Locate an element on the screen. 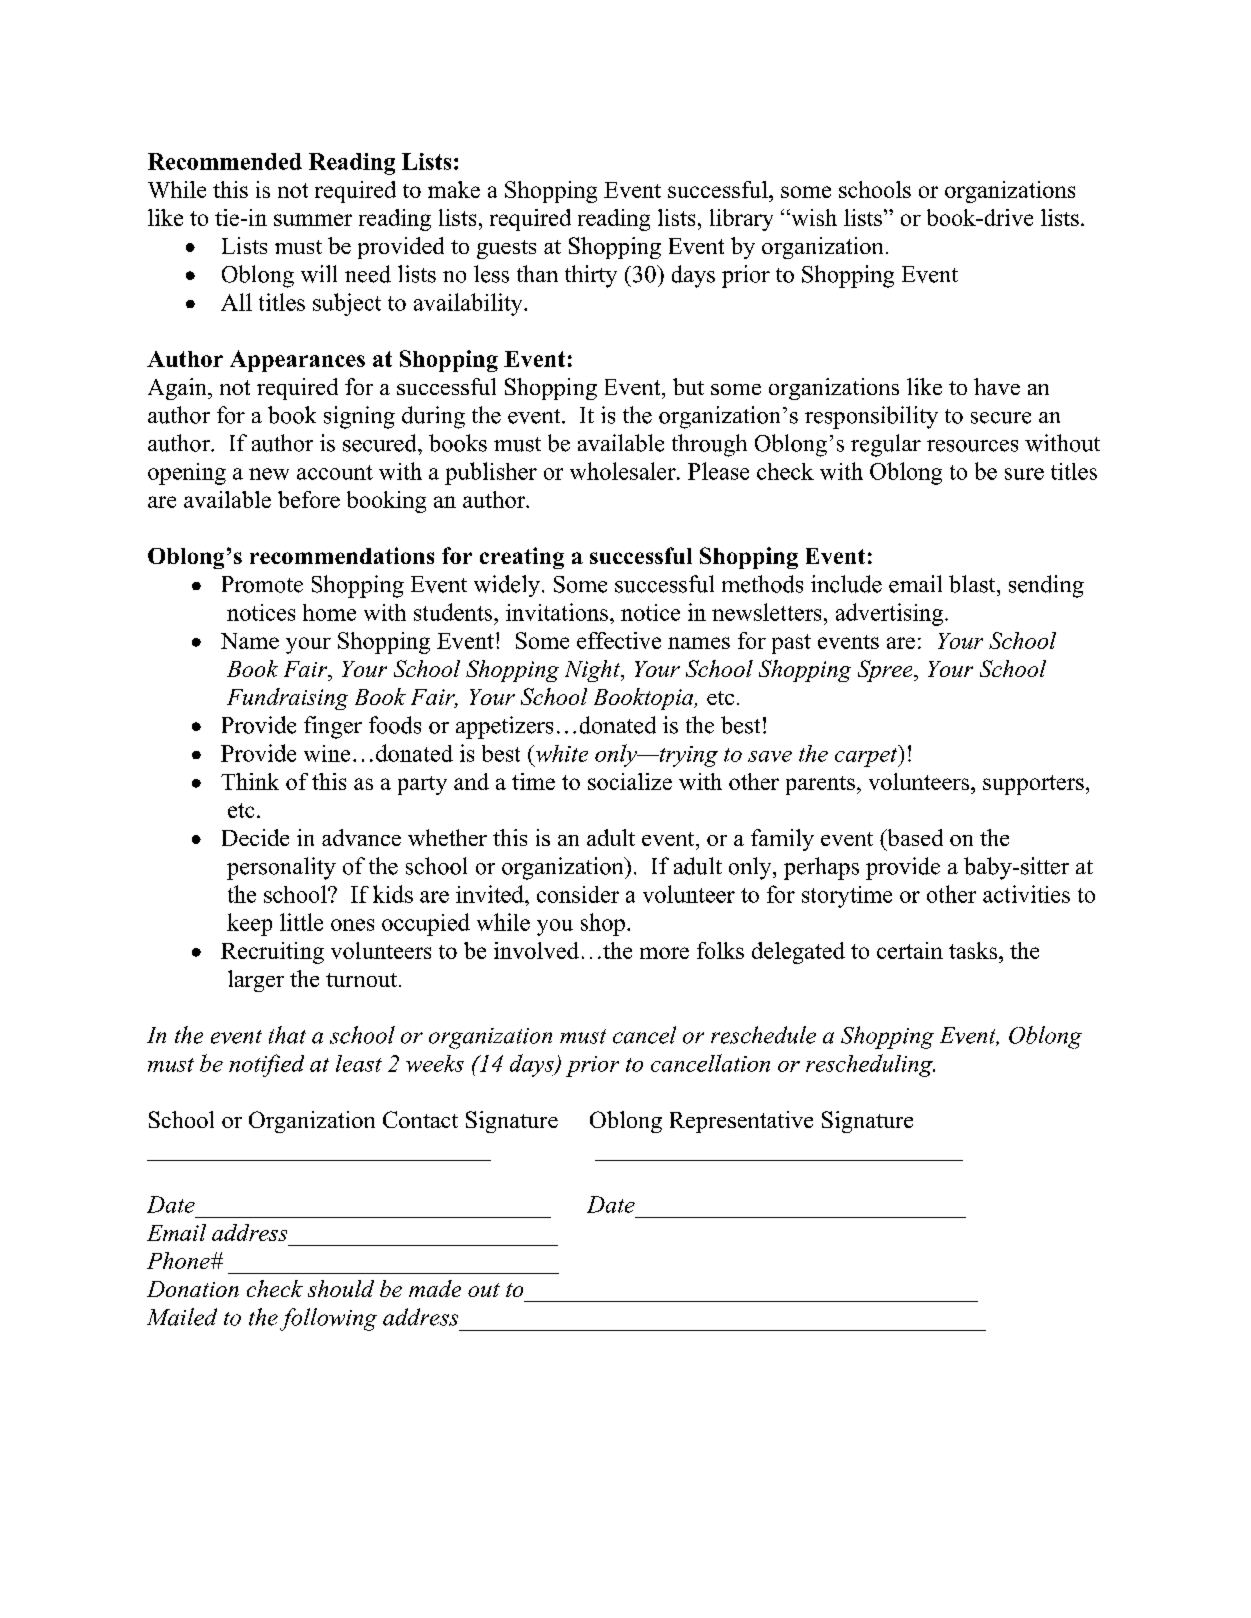 The width and height of the screenshot is (1251, 1618). supporters is located at coordinates (1033, 785).
